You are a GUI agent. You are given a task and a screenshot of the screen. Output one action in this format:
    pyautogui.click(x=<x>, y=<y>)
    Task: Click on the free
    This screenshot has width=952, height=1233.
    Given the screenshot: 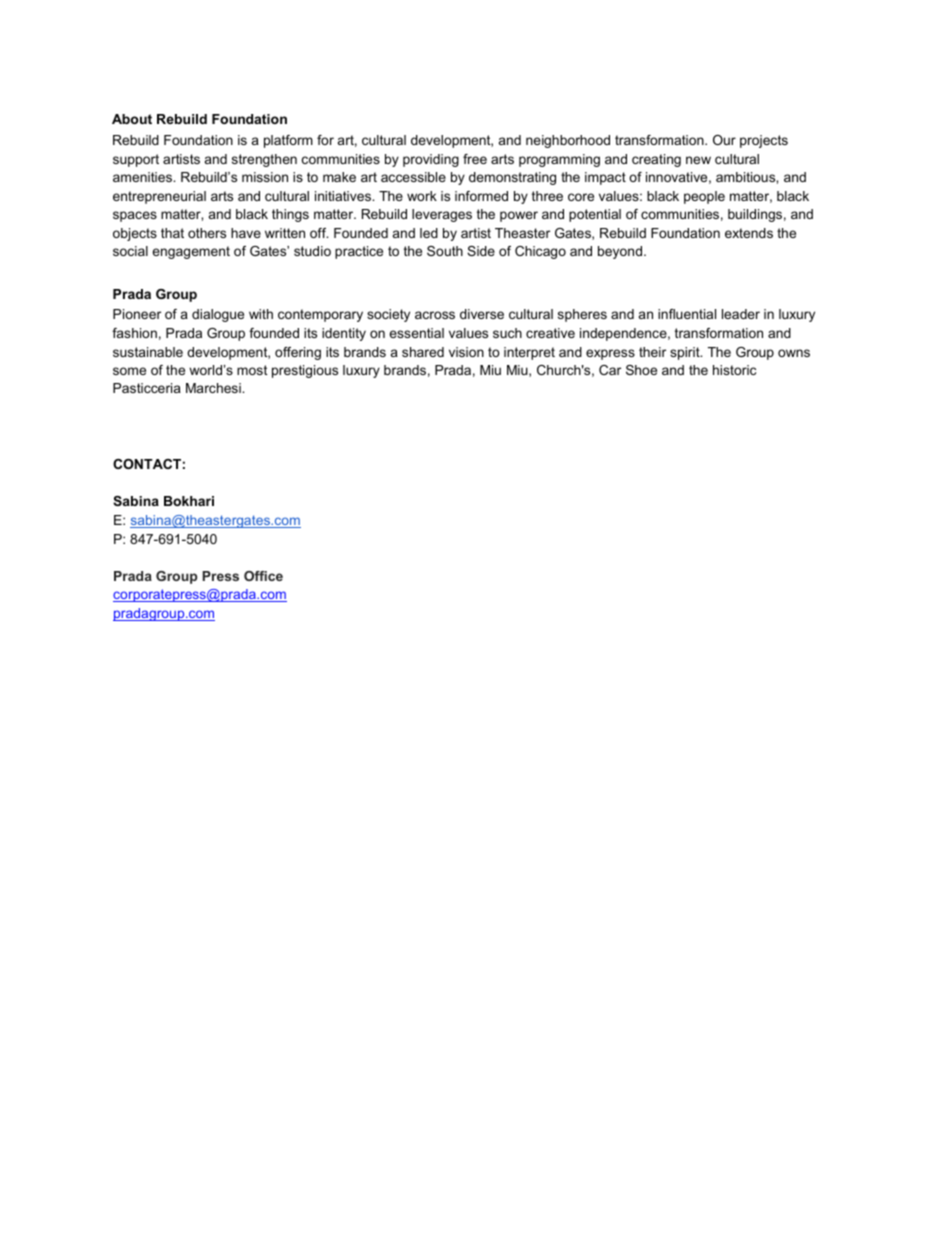 What is the action you would take?
    pyautogui.click(x=475, y=159)
